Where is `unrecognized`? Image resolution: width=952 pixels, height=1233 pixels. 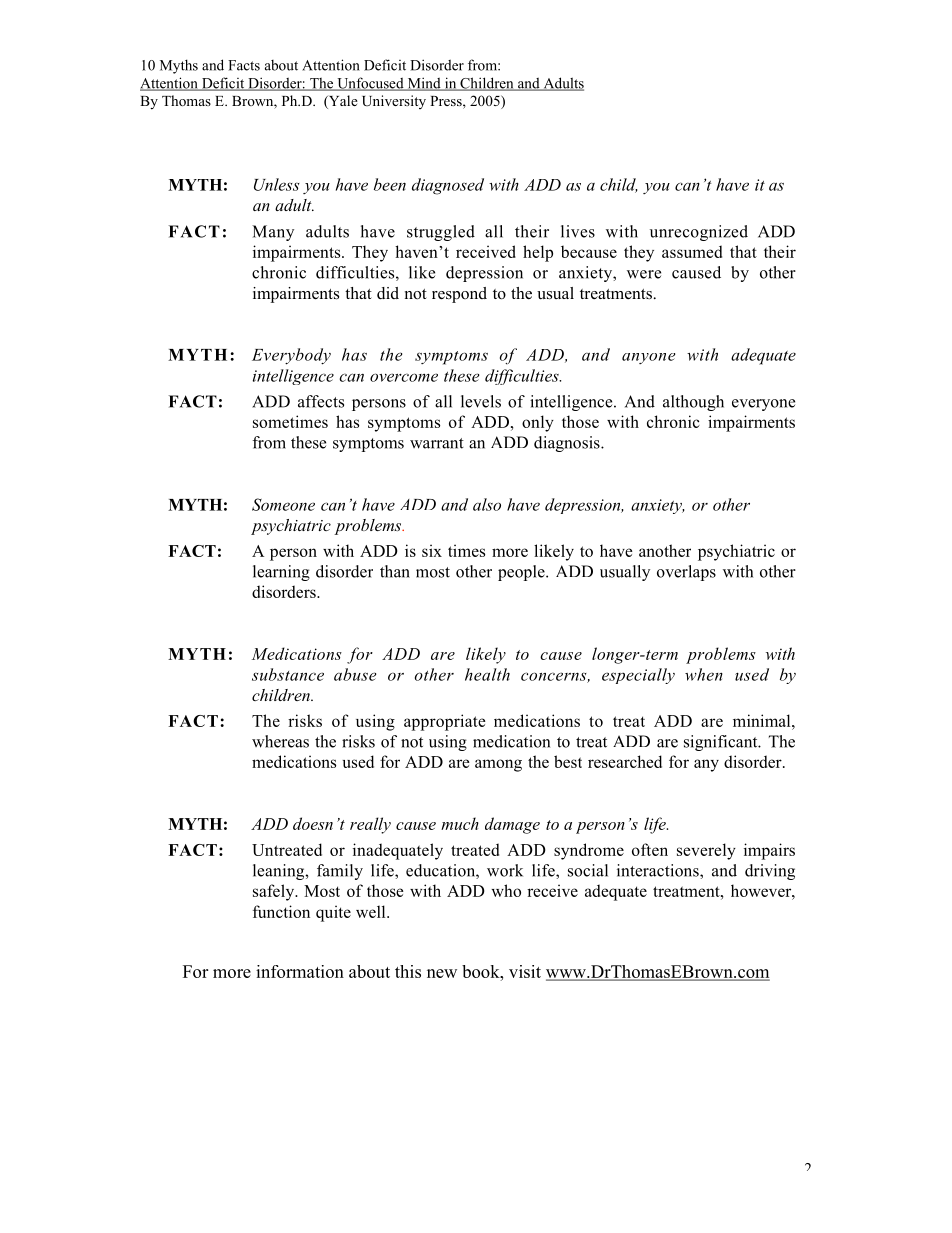
unrecognized is located at coordinates (699, 233).
